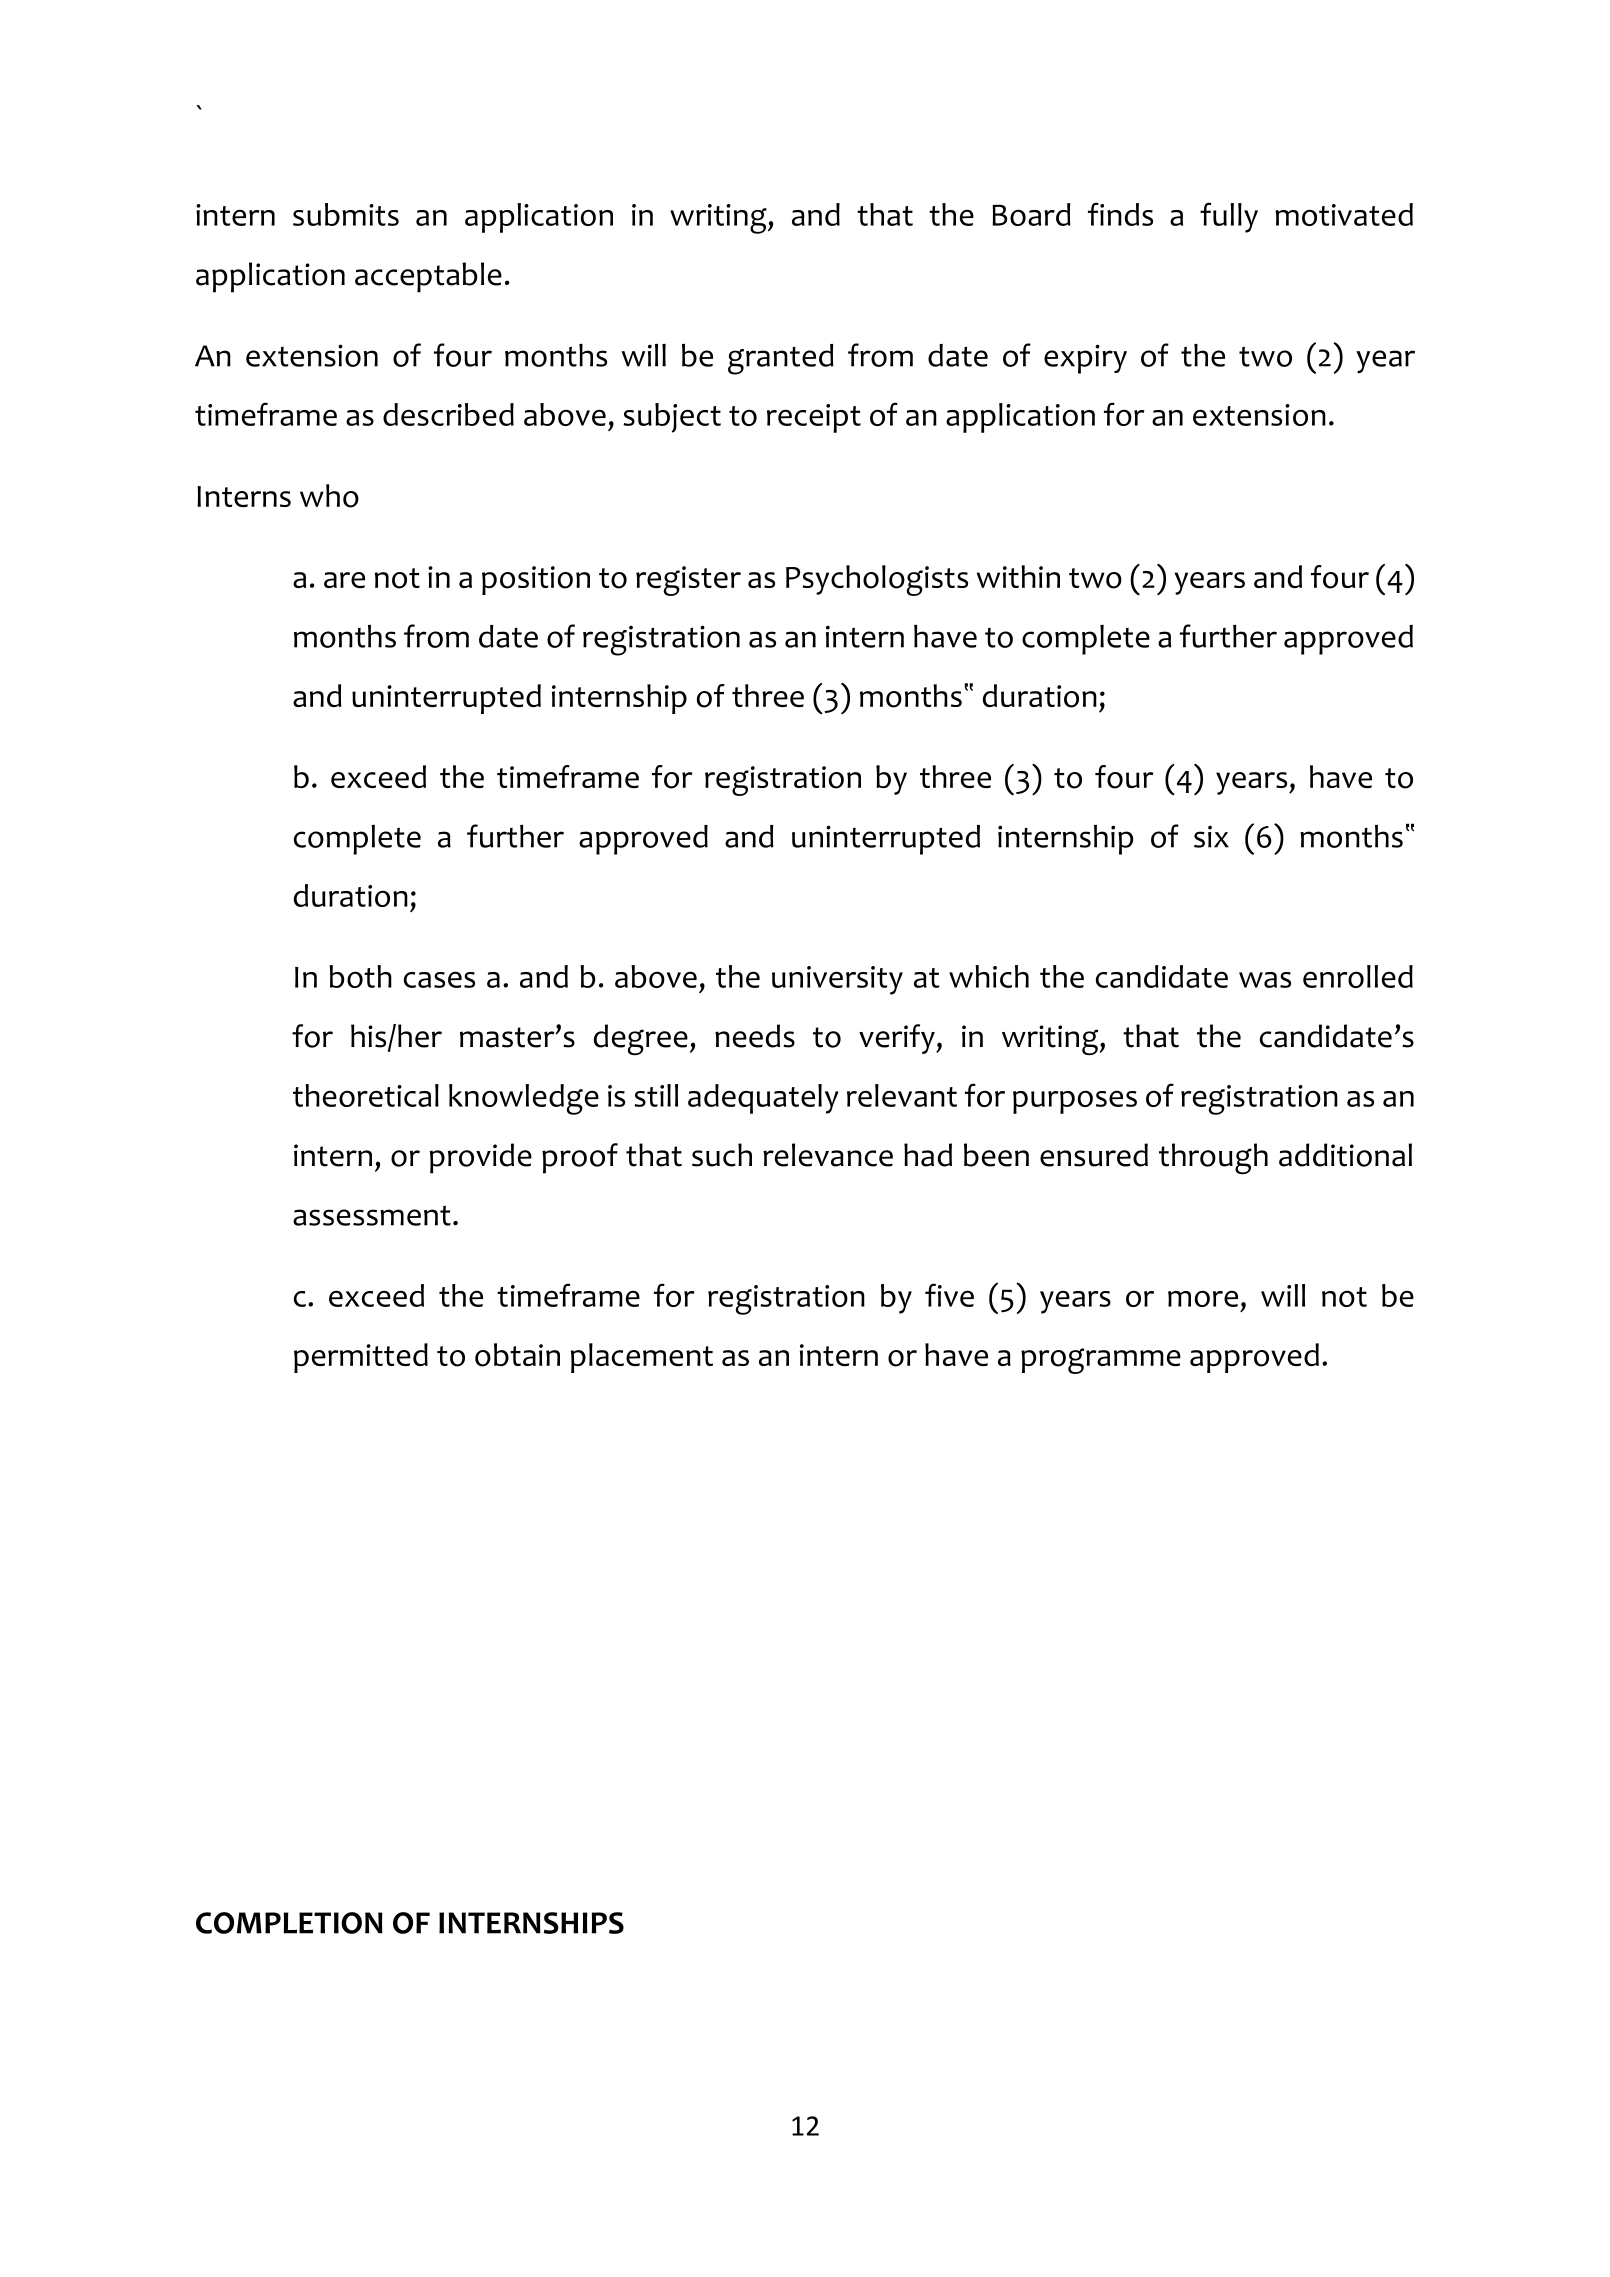  What do you see at coordinates (1213, 1158) in the document?
I see `through` at bounding box center [1213, 1158].
